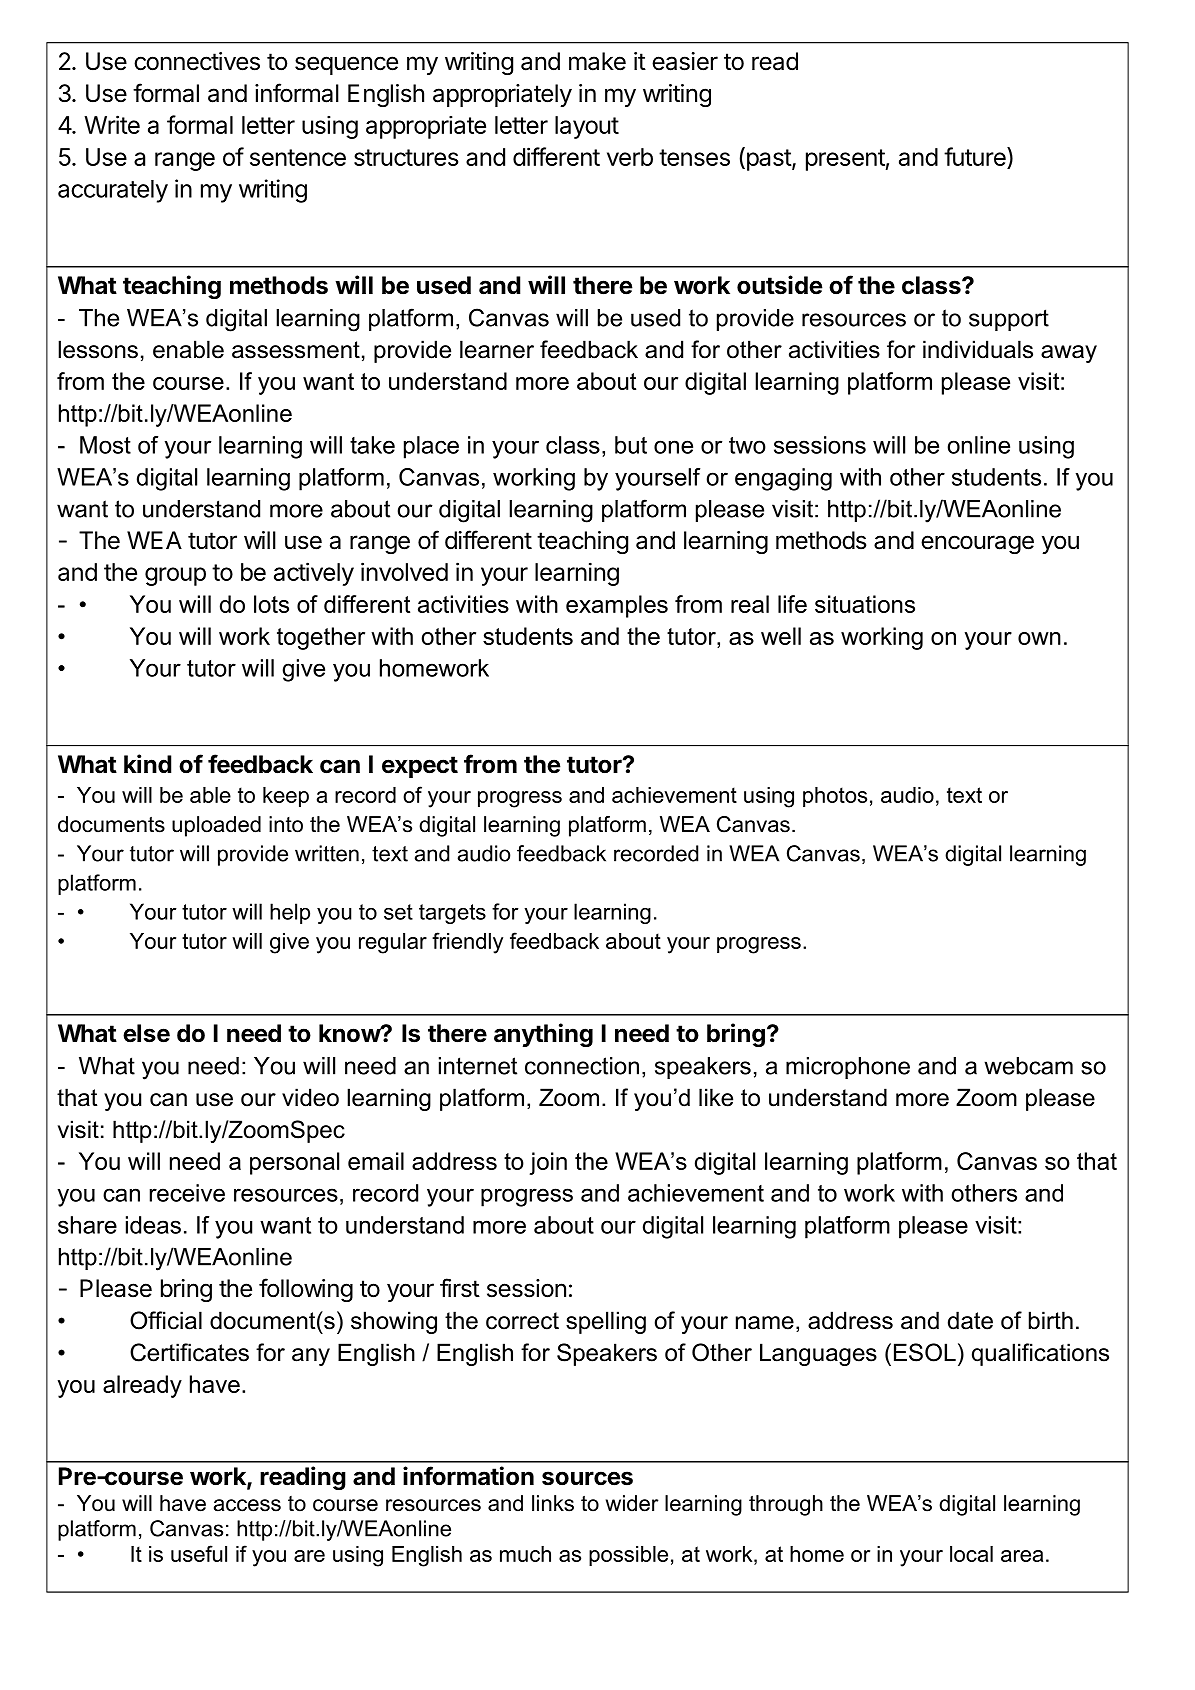 This page has width=1195, height=1690. I want to click on access, so click(247, 1505).
